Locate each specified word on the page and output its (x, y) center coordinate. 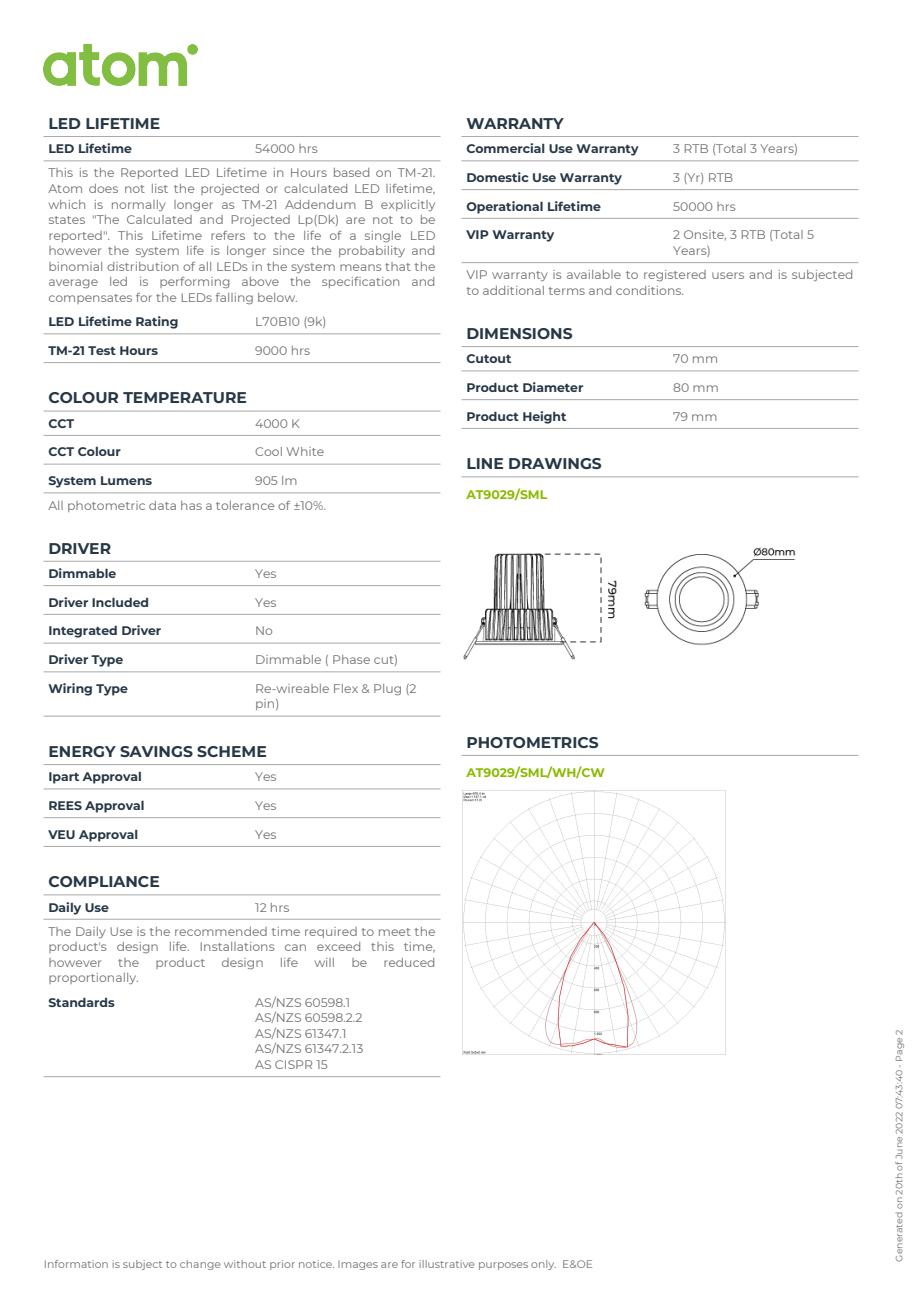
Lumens (126, 480)
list (160, 188)
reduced (409, 962)
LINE (485, 463)
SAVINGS (156, 751)
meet (395, 932)
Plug (387, 689)
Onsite (705, 235)
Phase (351, 659)
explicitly (408, 205)
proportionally (93, 978)
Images (358, 1265)
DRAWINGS (555, 463)
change (200, 1265)
